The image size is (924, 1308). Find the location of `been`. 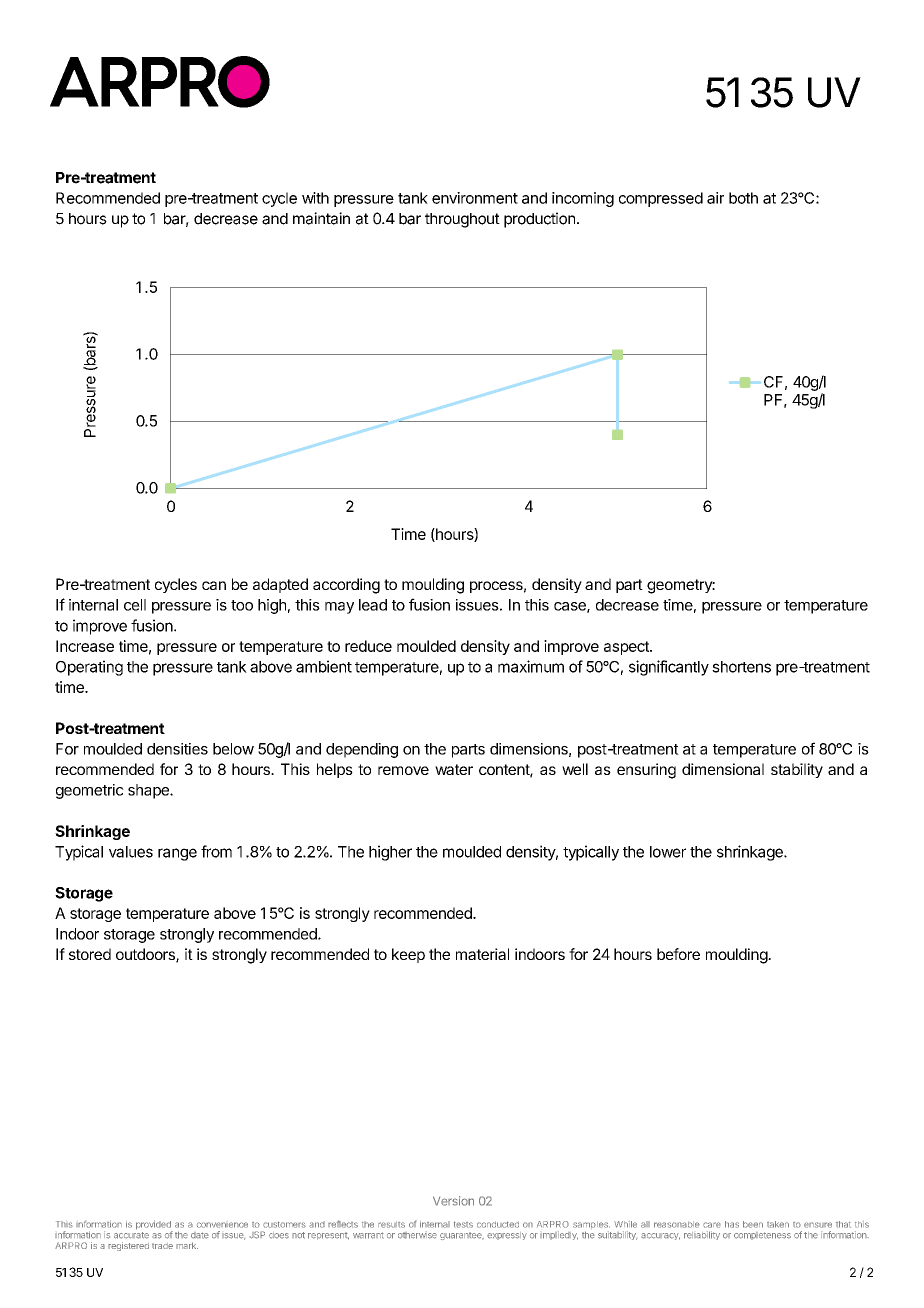

been is located at coordinates (753, 1224).
